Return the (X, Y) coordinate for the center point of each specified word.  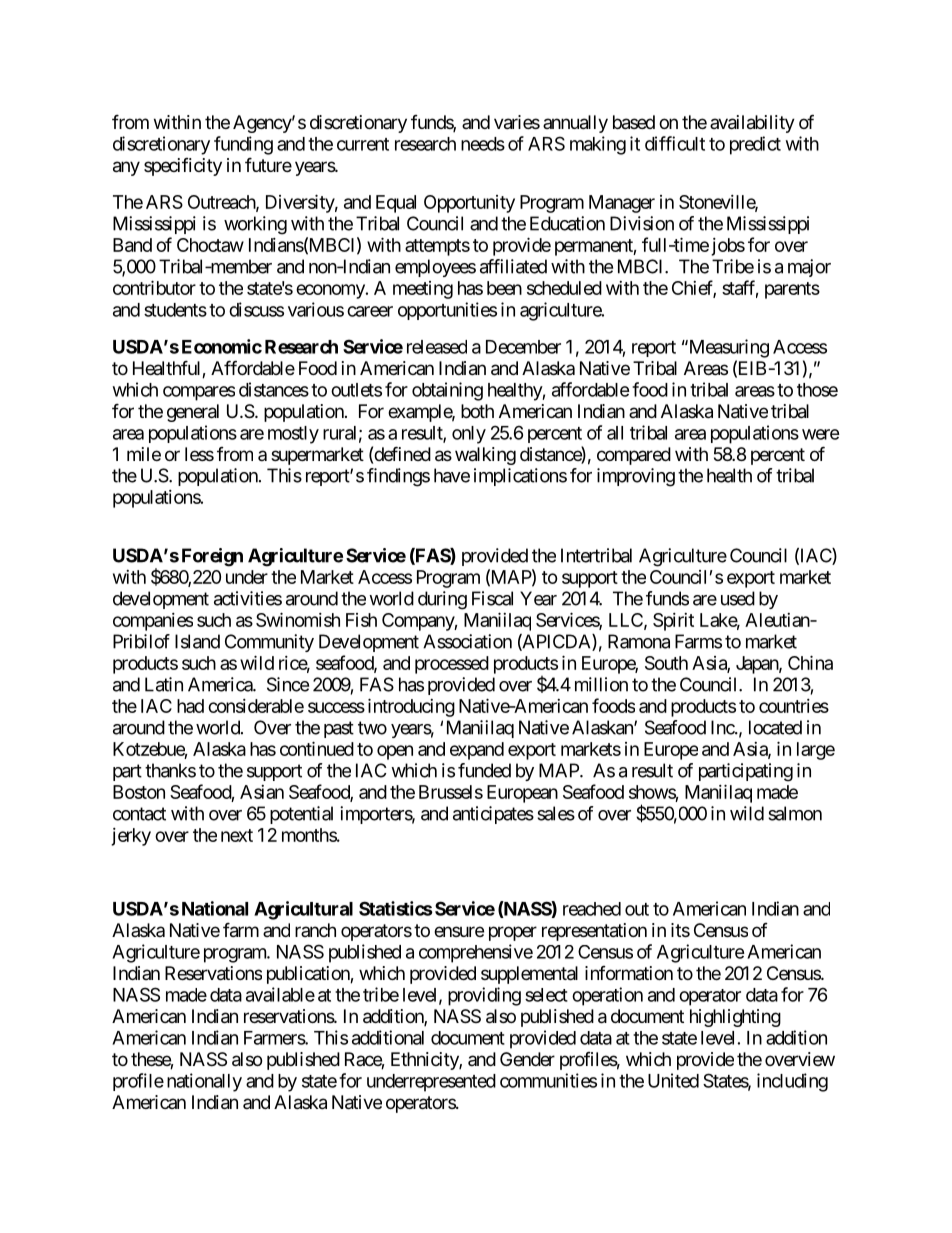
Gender (527, 1059)
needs (483, 144)
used (738, 598)
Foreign (212, 557)
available (280, 994)
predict (755, 145)
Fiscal (492, 598)
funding (243, 145)
